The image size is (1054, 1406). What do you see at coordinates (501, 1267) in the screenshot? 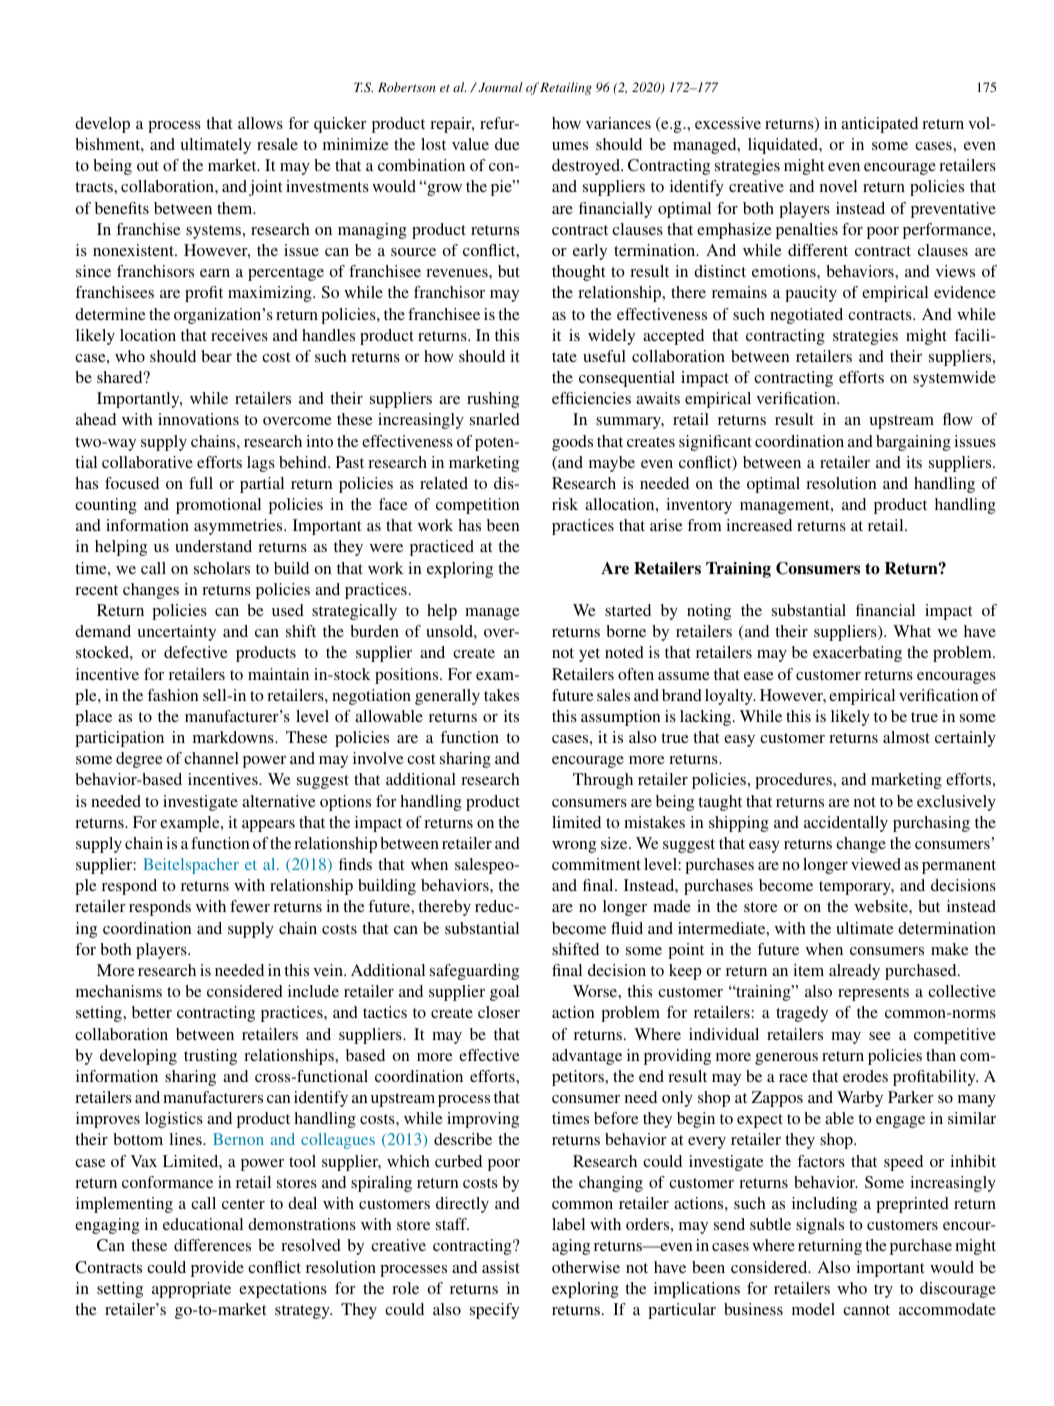
I see `assist` at bounding box center [501, 1267].
